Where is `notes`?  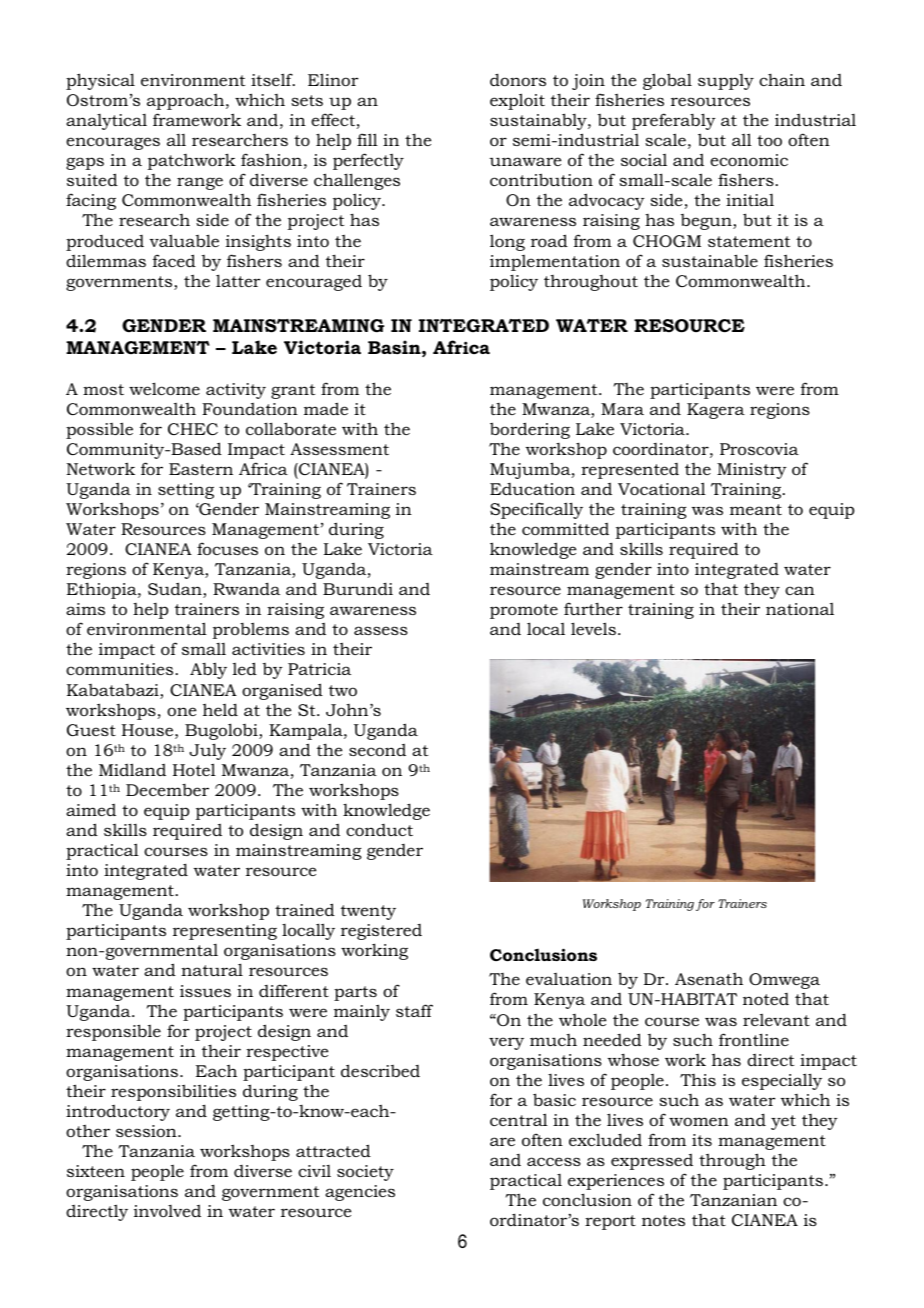 notes is located at coordinates (663, 1220).
